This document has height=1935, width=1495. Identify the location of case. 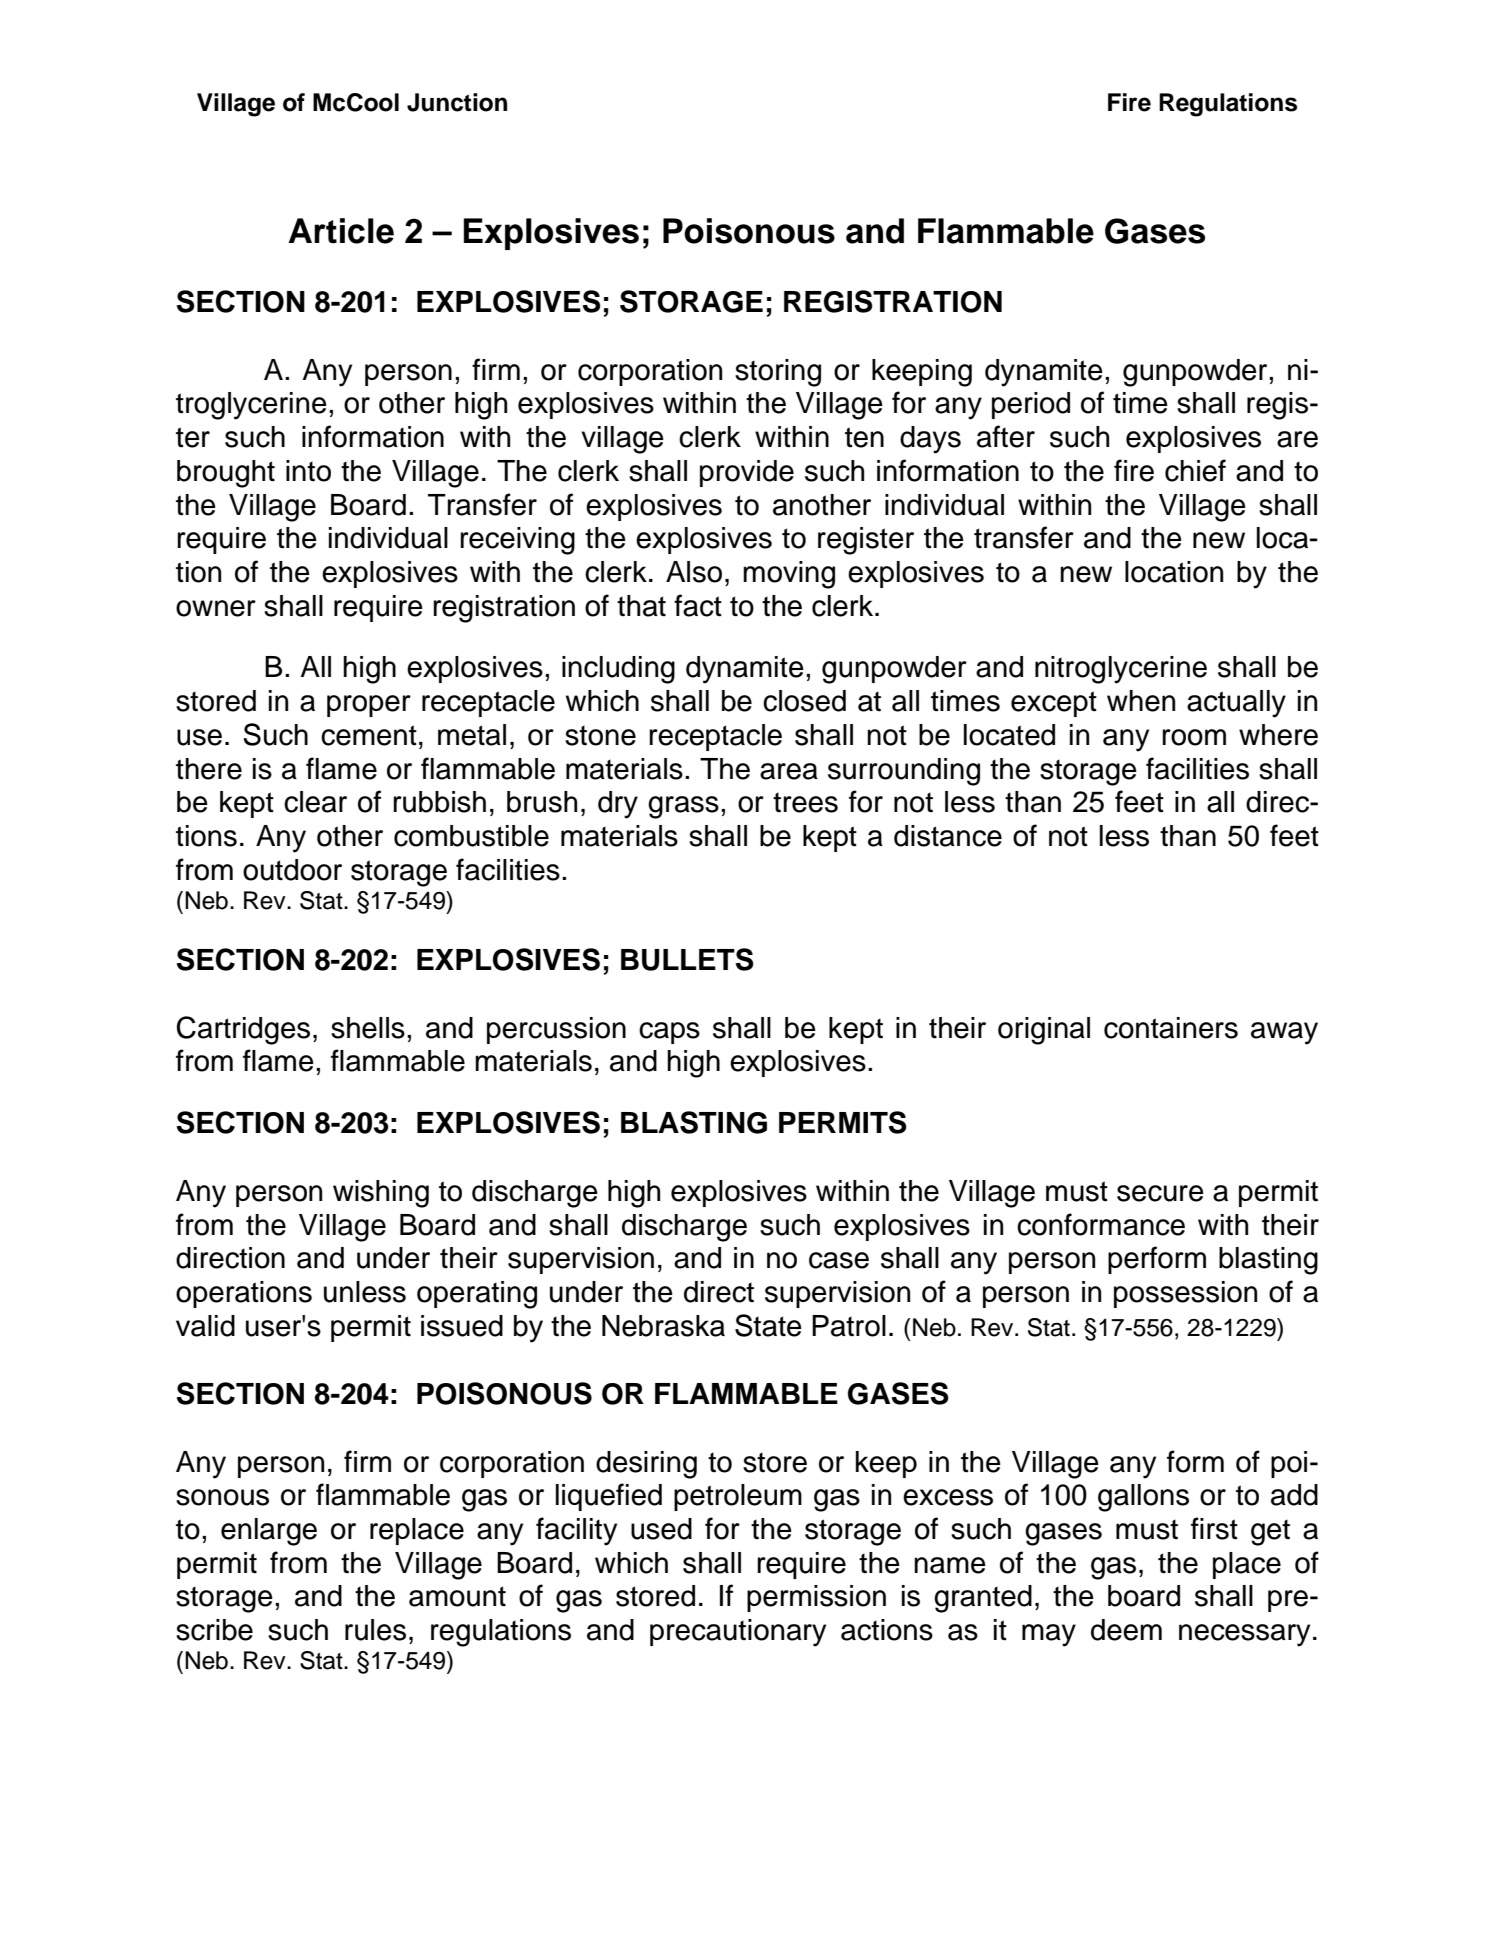
(839, 1260).
